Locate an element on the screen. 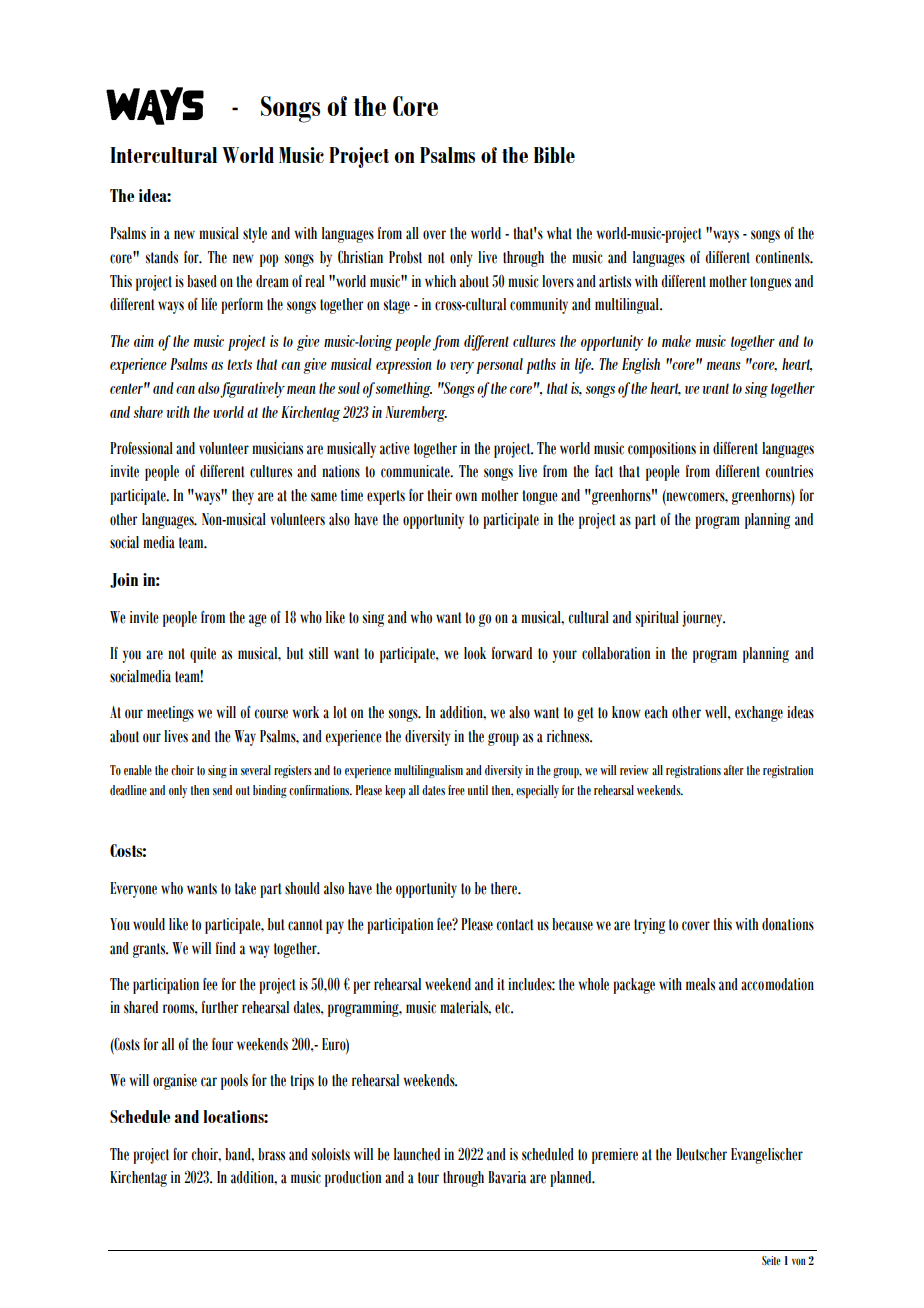 The height and width of the screenshot is (1308, 924). artists is located at coordinates (615, 281).
